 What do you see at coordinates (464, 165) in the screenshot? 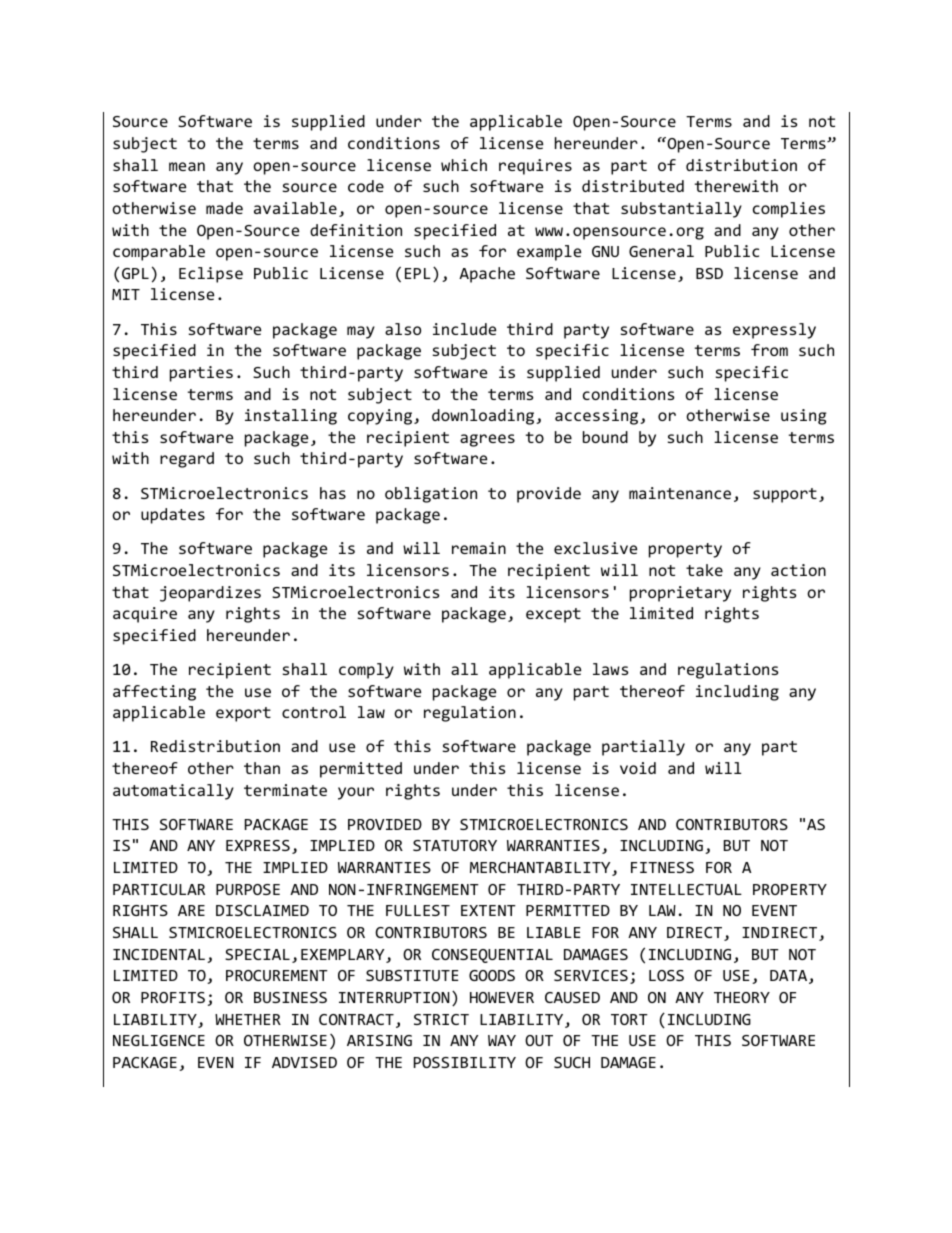
I see `which` at bounding box center [464, 165].
